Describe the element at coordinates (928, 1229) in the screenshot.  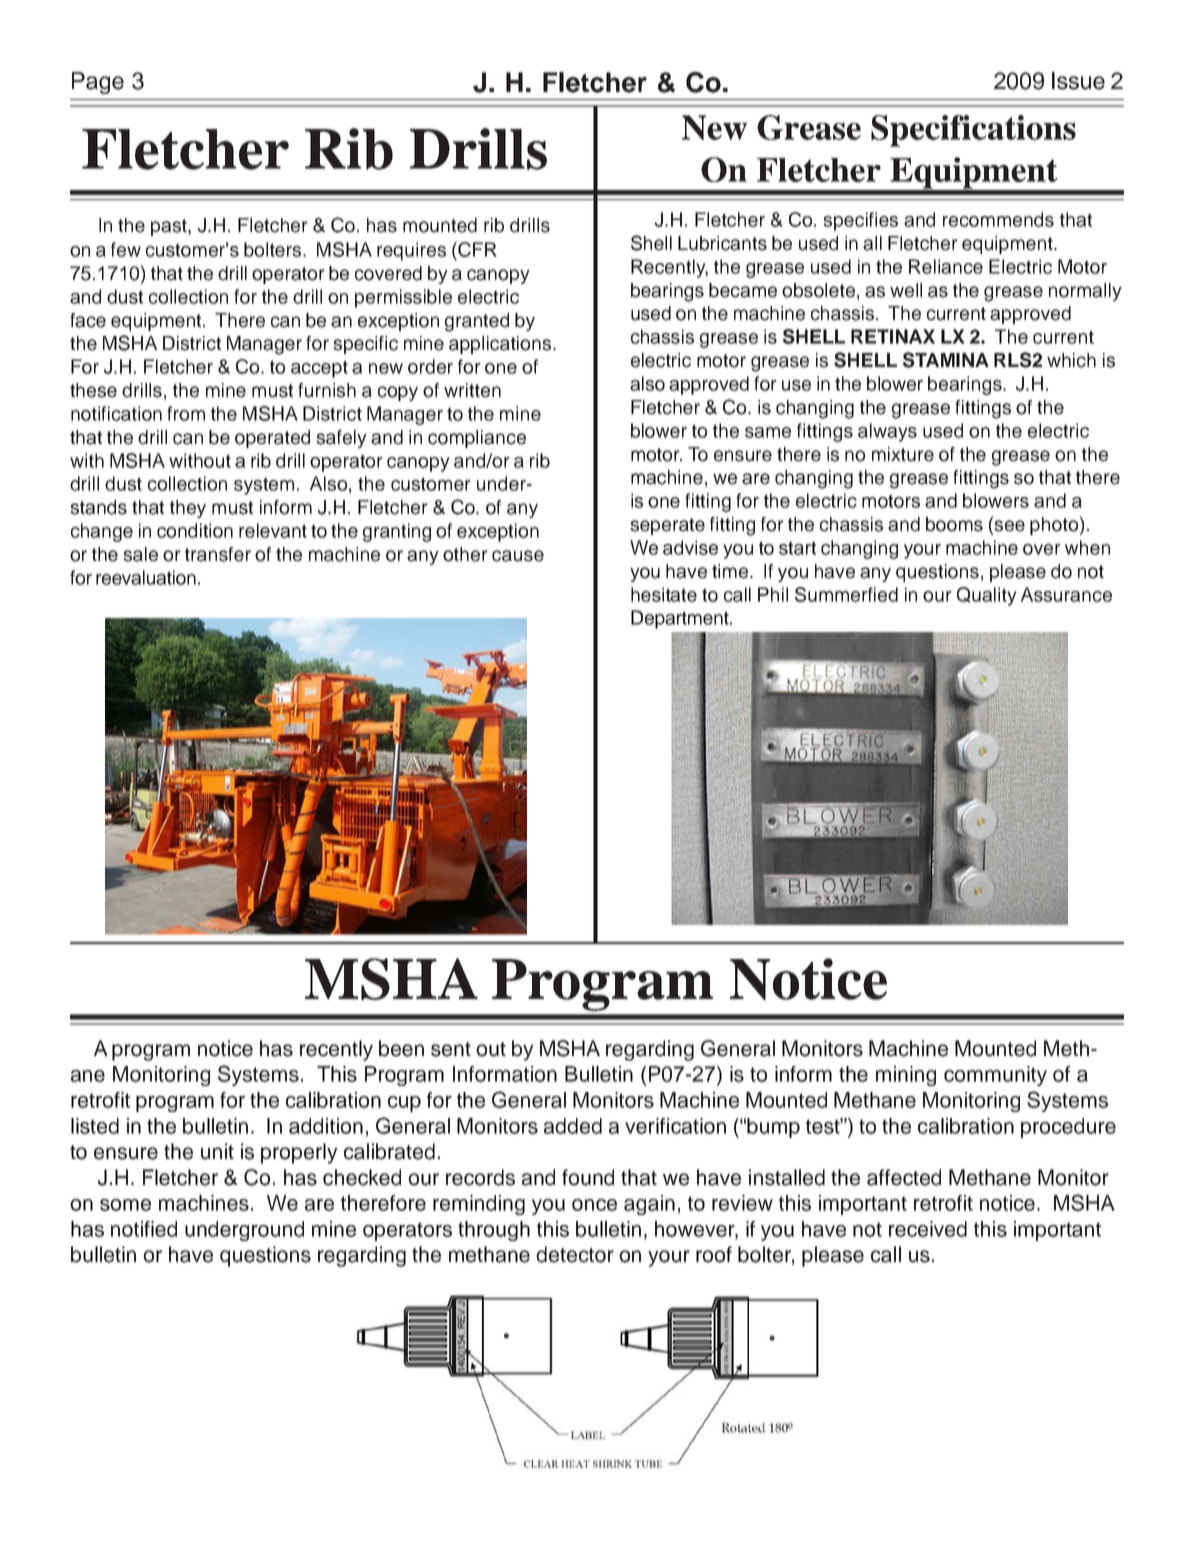
I see `received` at that location.
